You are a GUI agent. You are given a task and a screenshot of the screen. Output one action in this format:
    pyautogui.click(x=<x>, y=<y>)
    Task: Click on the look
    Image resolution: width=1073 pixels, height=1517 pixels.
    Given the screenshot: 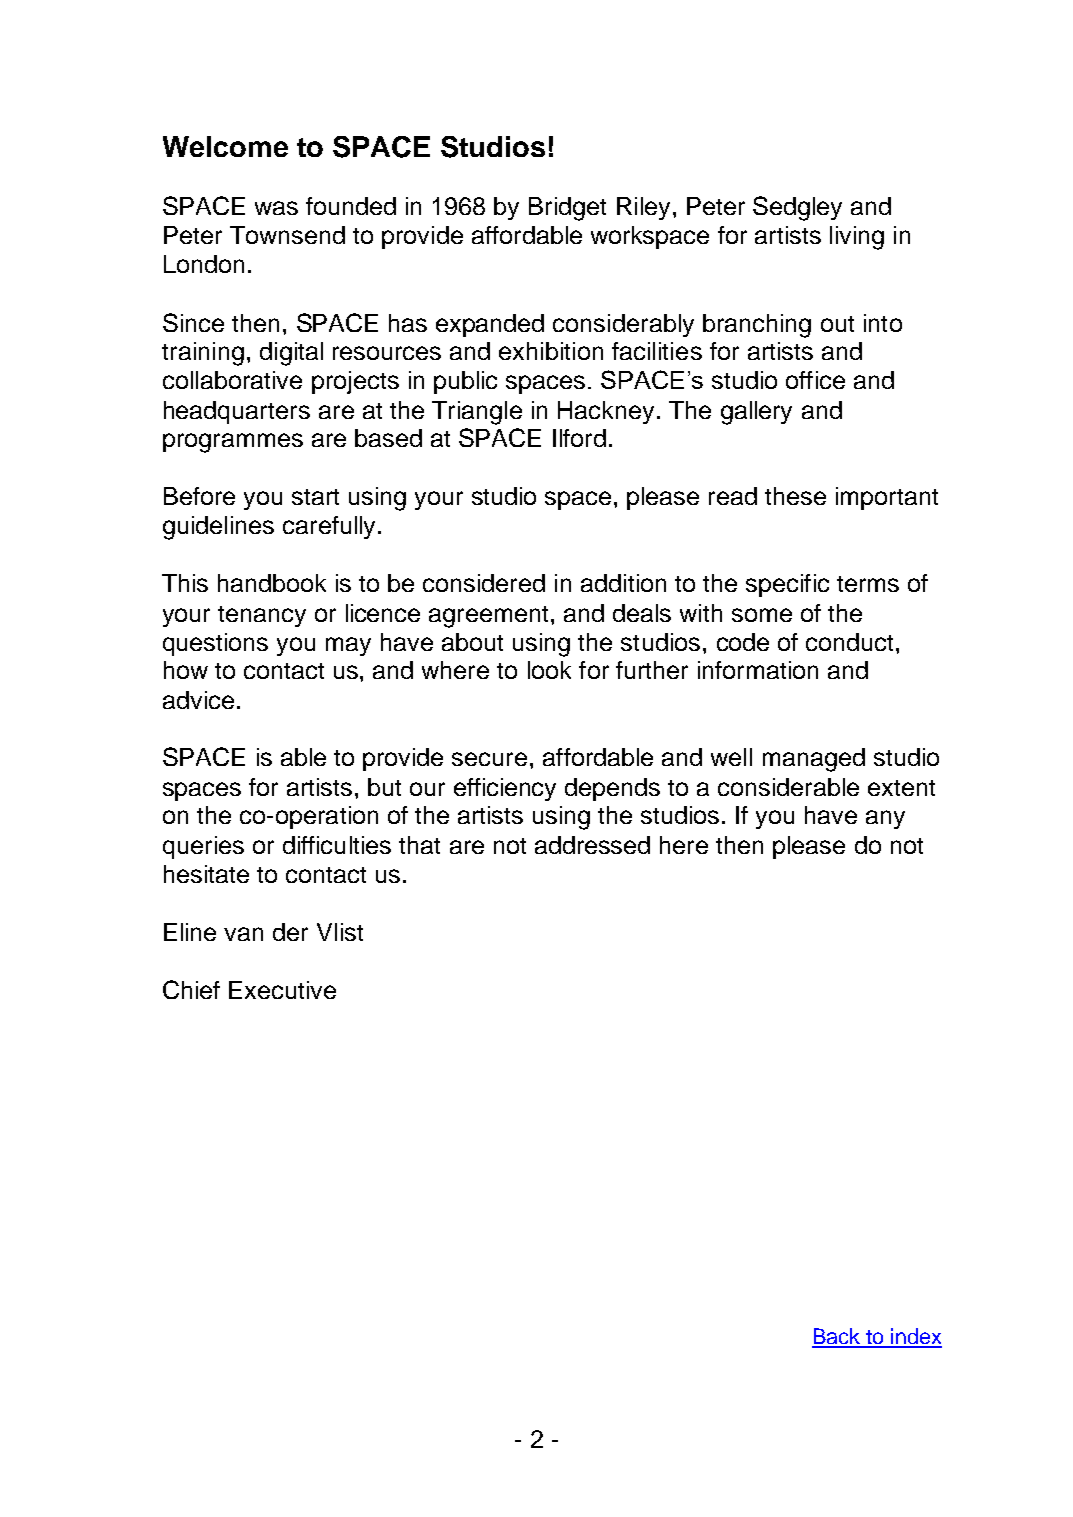 What is the action you would take?
    pyautogui.click(x=549, y=670)
